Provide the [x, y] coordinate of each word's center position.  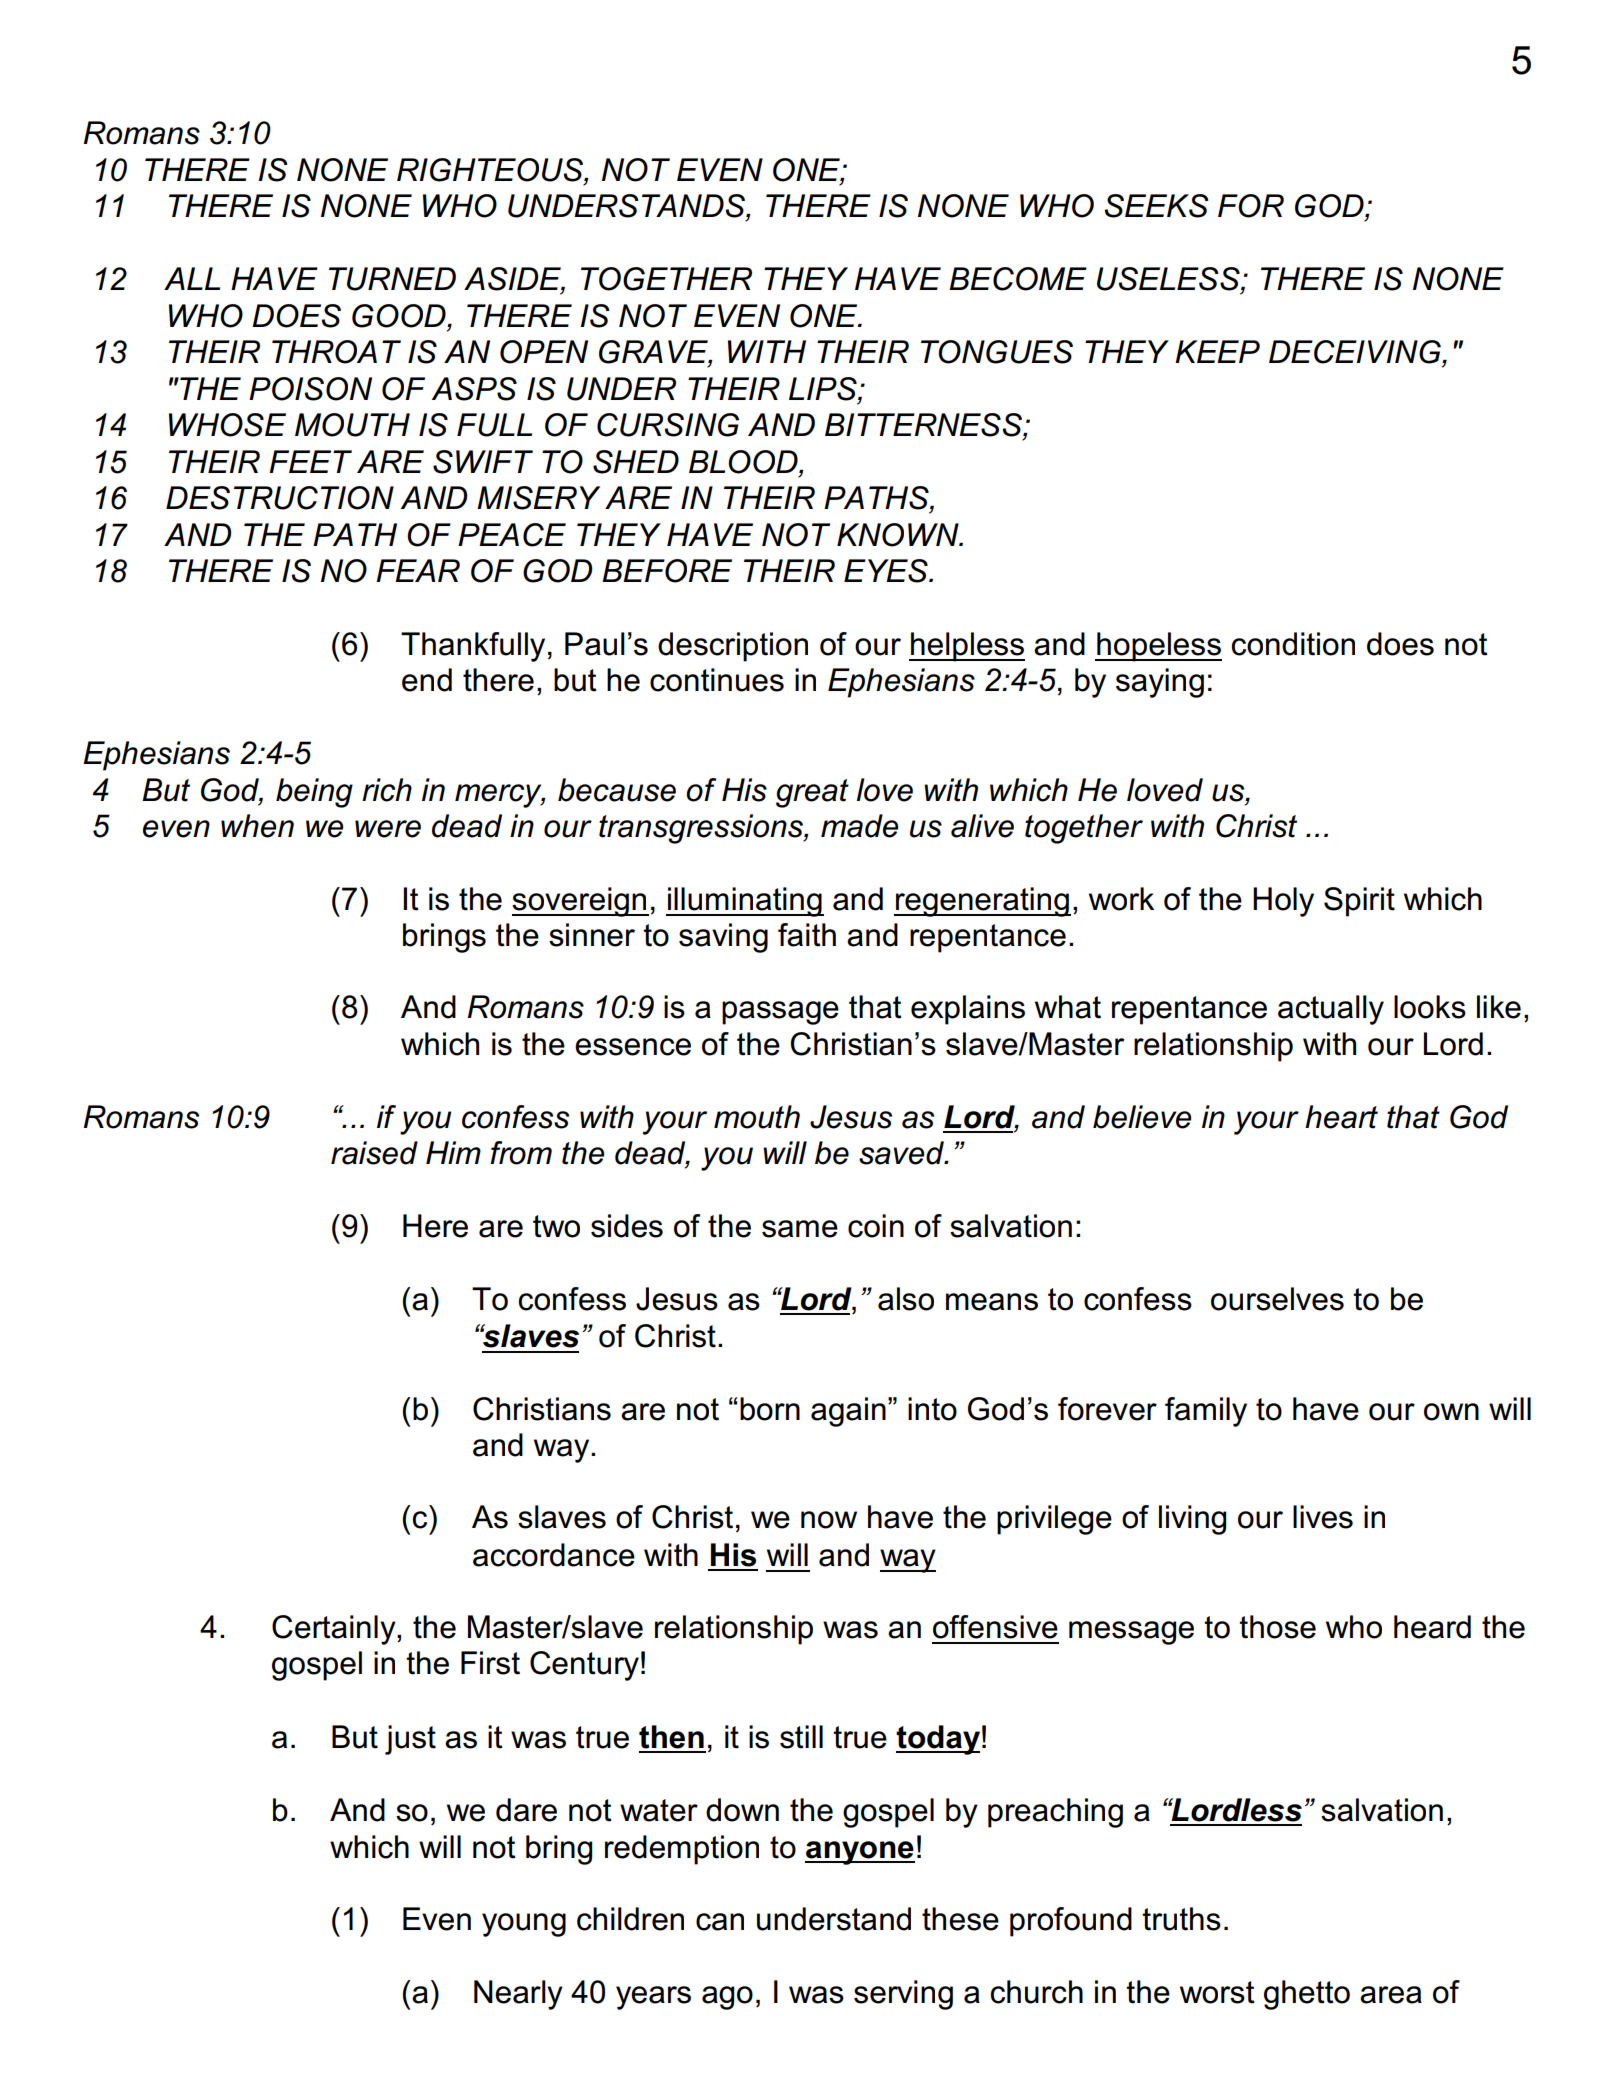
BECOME [1018, 279]
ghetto [1307, 1995]
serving [903, 1995]
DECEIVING [1356, 352]
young [524, 1925]
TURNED [392, 279]
